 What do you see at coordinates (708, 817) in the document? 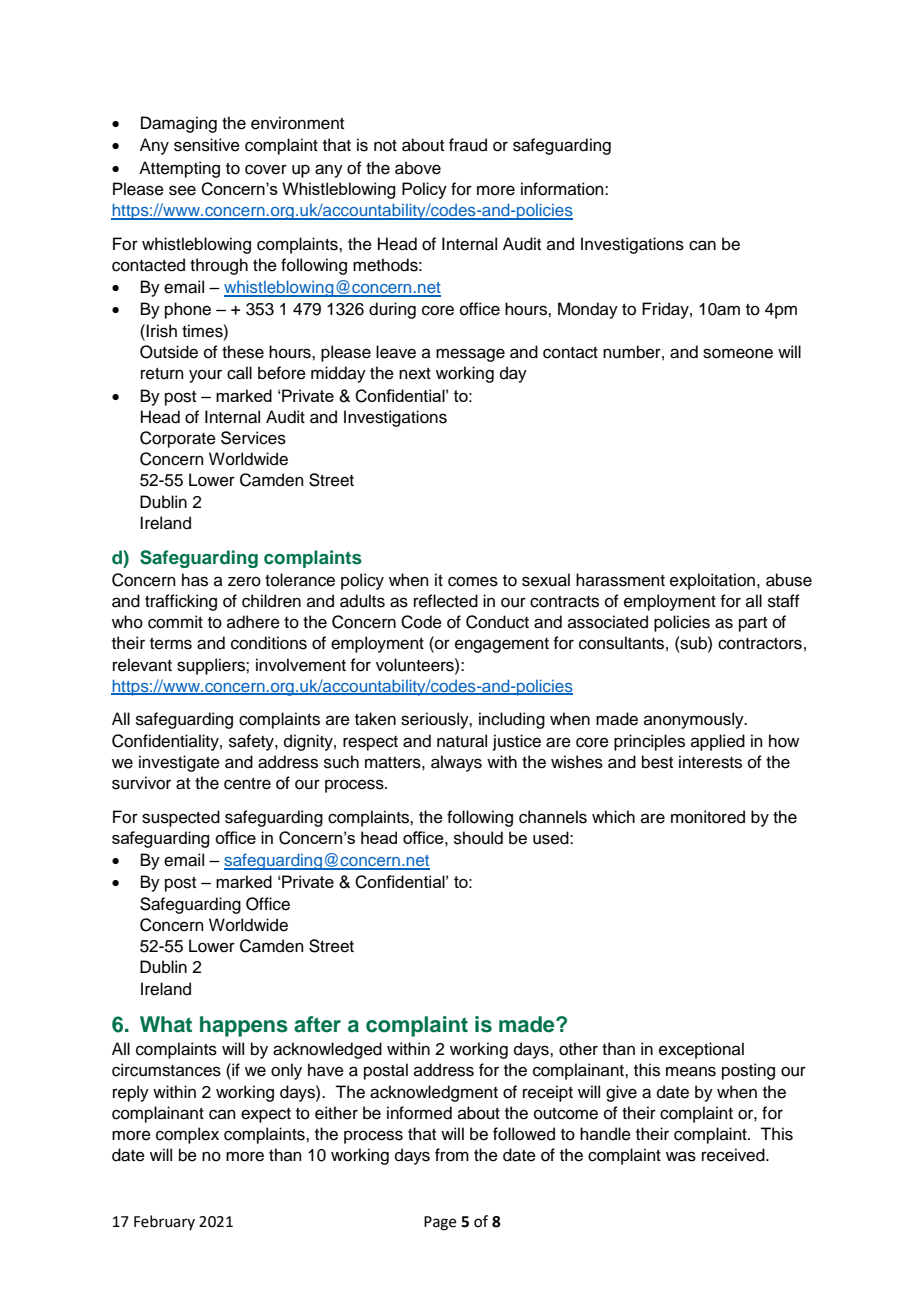
I see `monitored` at bounding box center [708, 817].
